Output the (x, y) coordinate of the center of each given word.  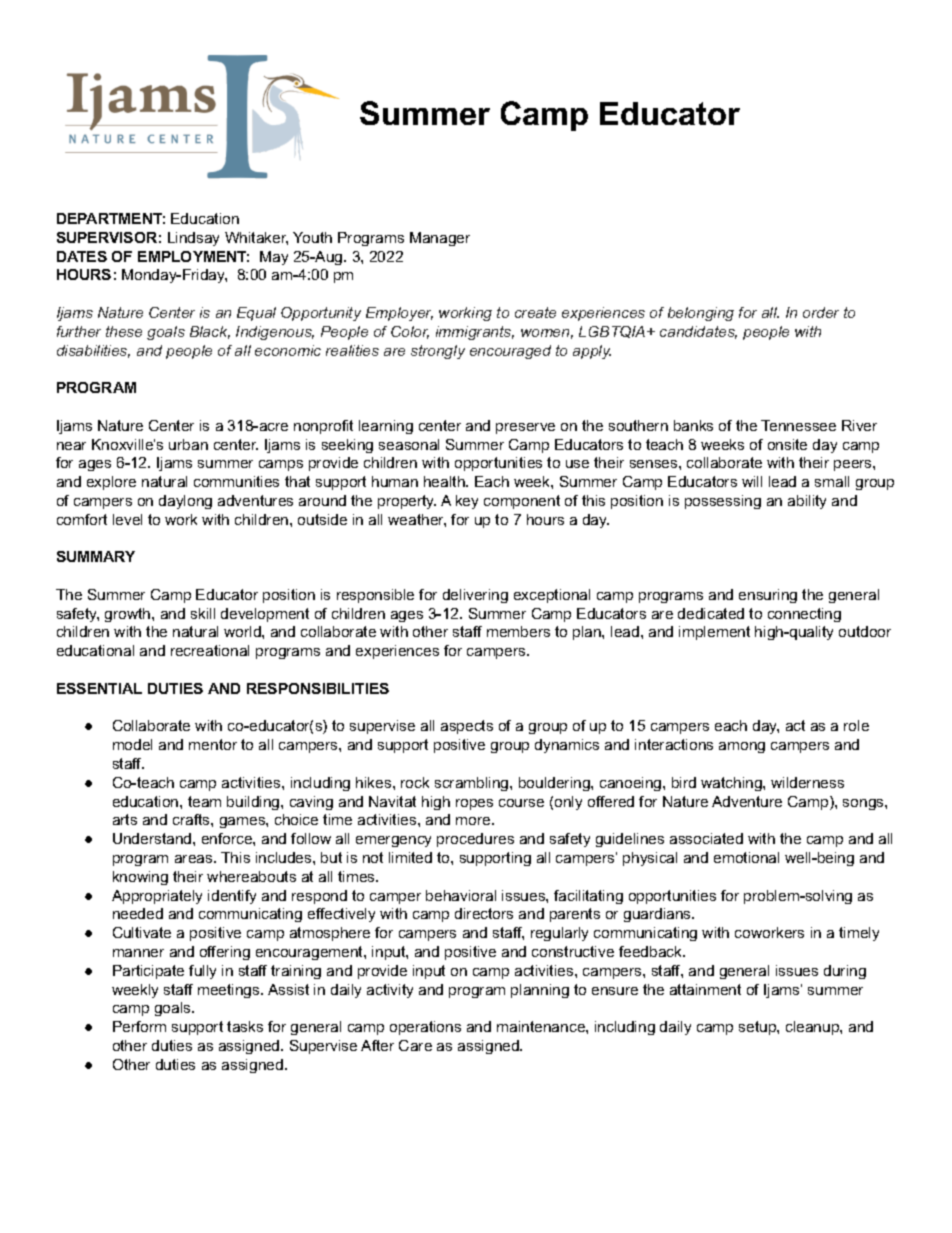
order (821, 312)
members (518, 631)
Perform (139, 1026)
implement (714, 633)
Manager (440, 239)
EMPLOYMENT (193, 256)
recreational (210, 650)
